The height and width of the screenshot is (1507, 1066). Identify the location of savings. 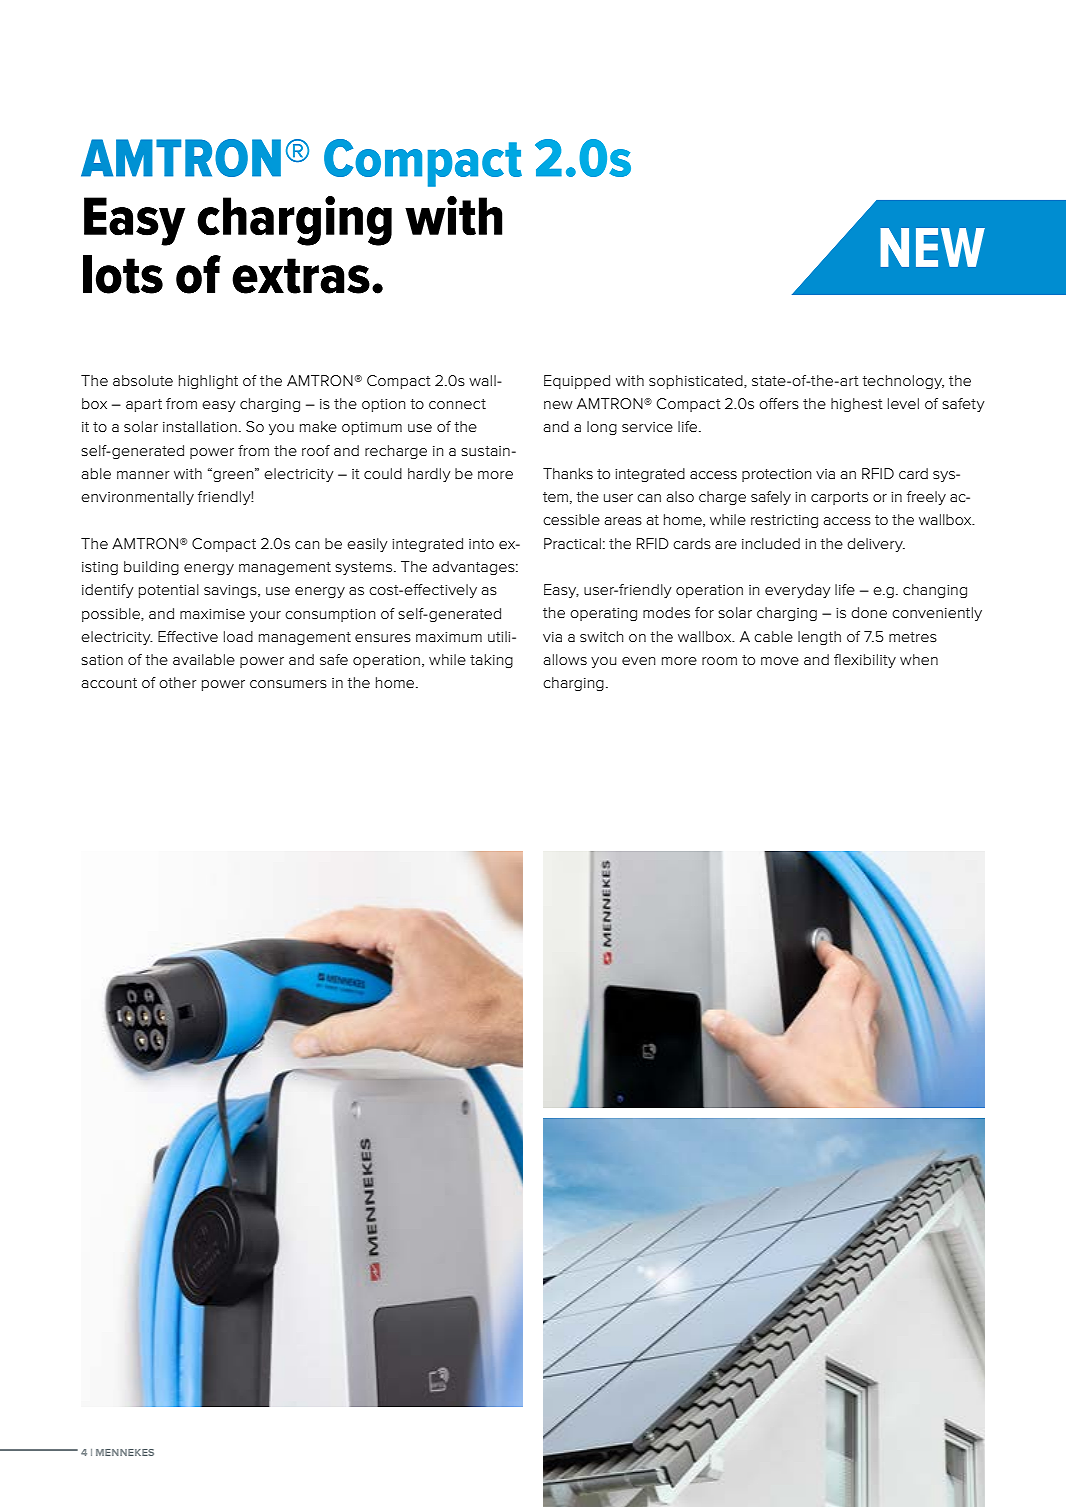
(231, 591).
